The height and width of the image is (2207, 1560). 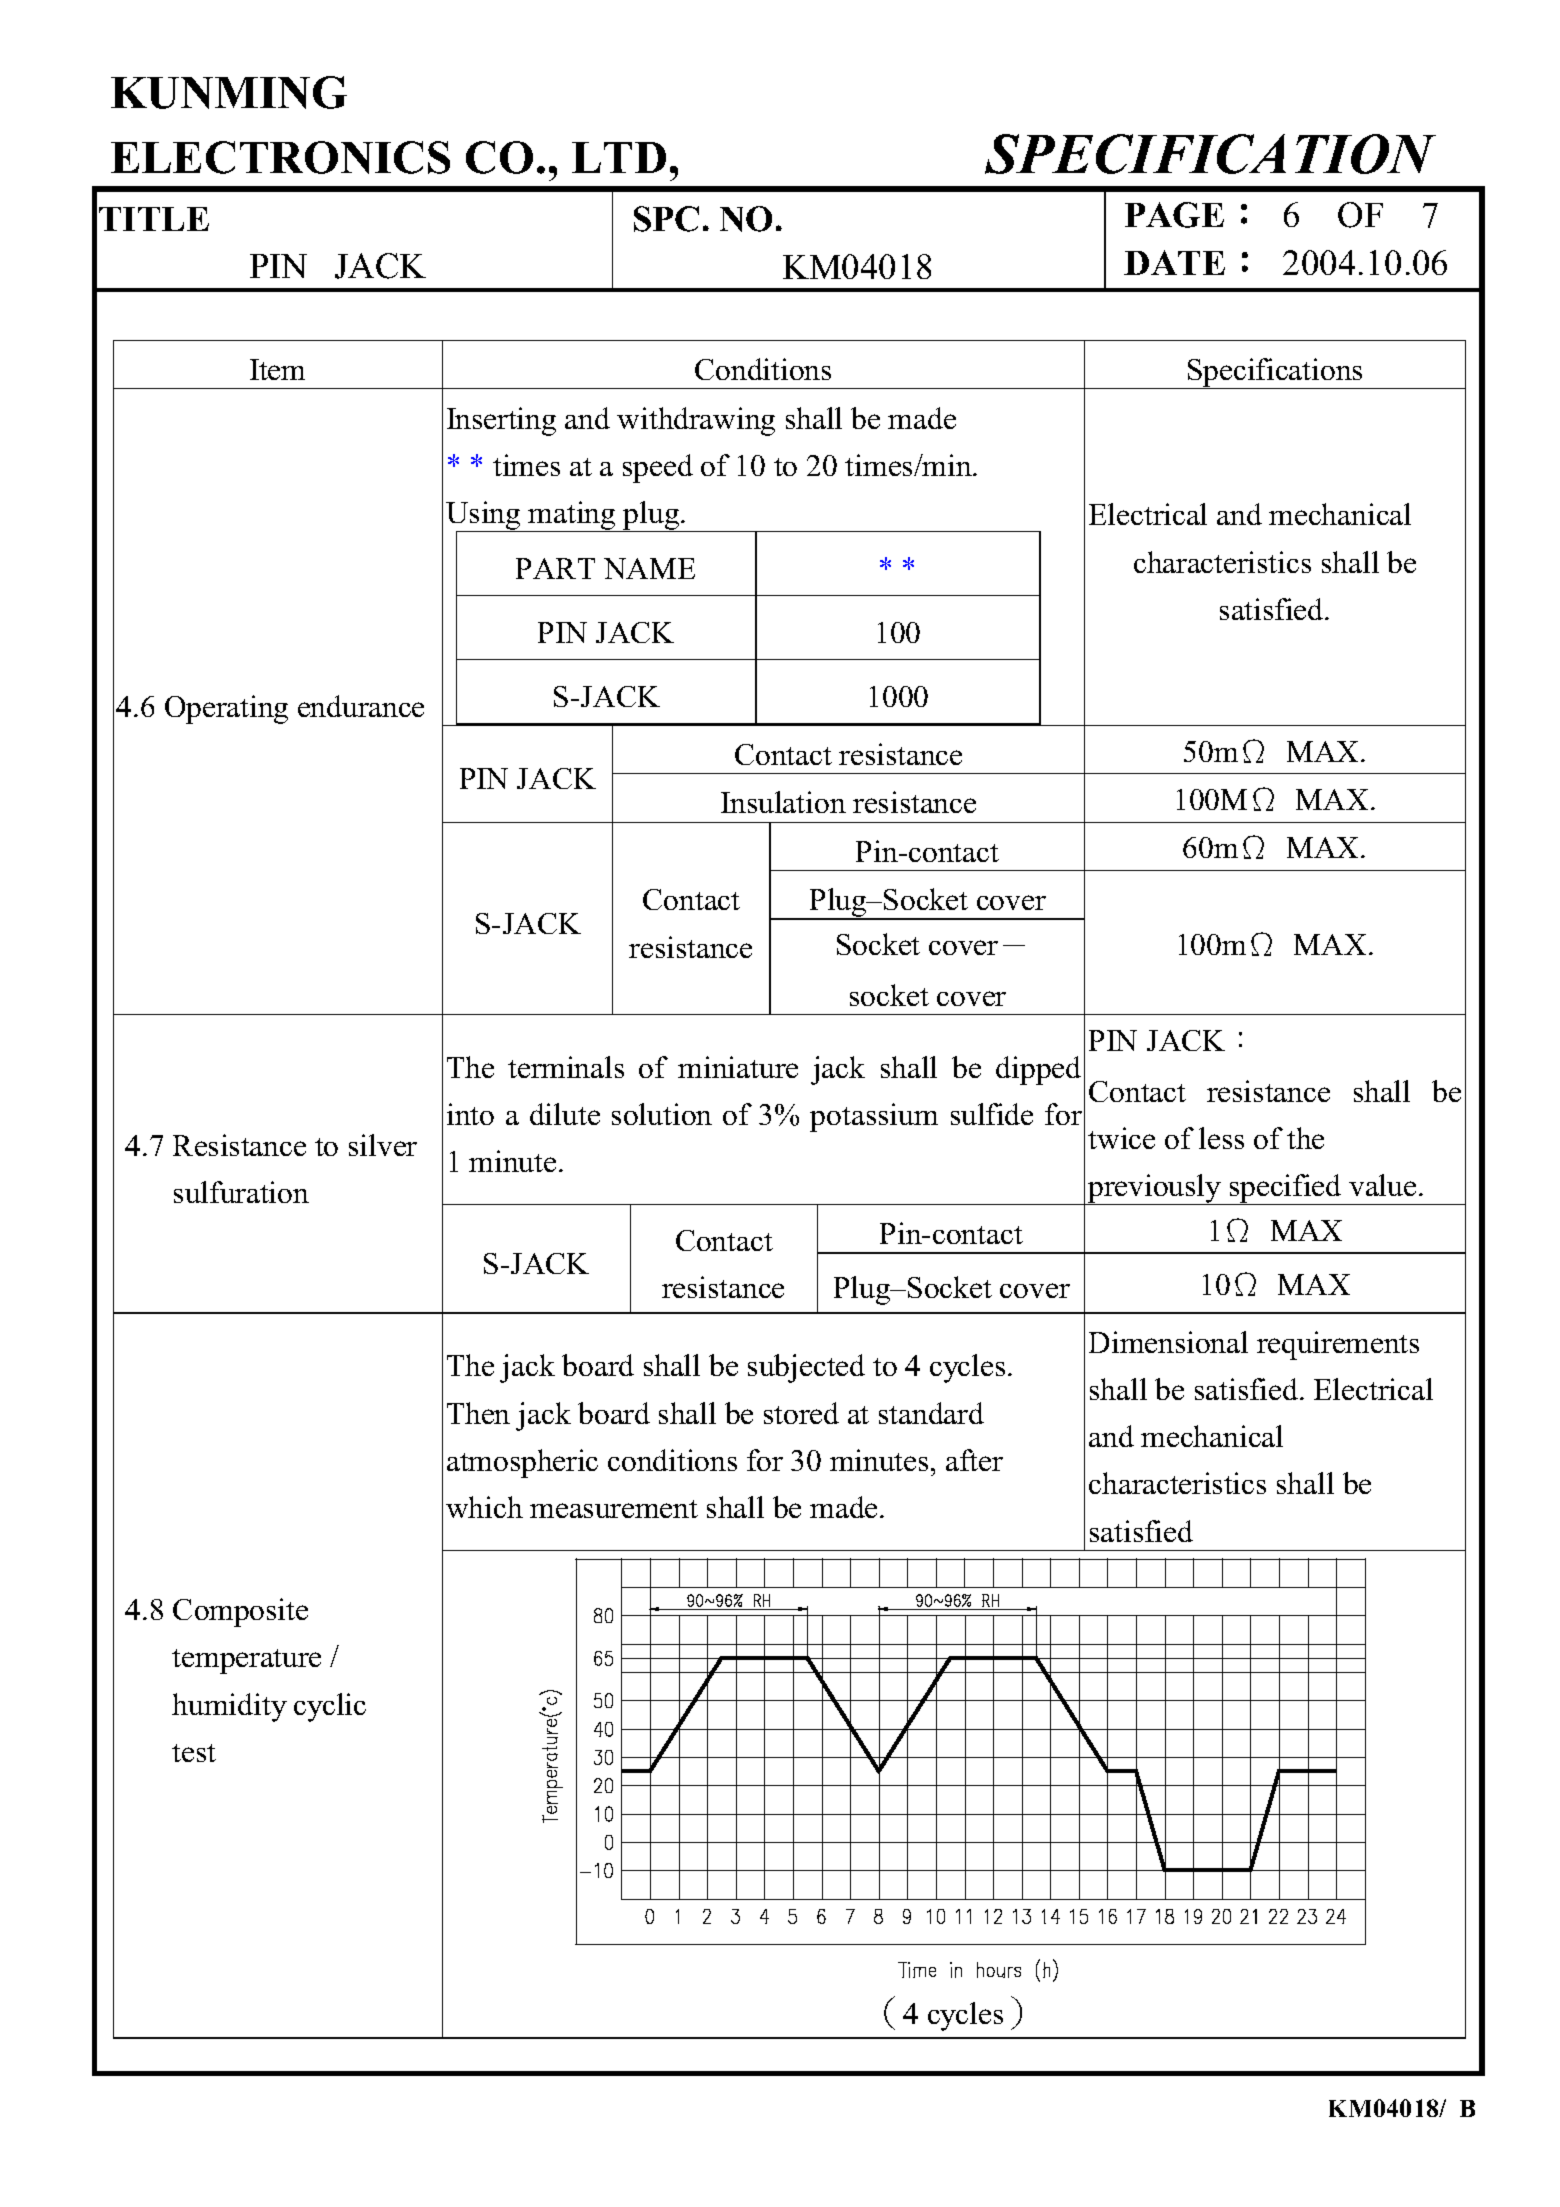 What do you see at coordinates (783, 802) in the image?
I see `Insulation` at bounding box center [783, 802].
